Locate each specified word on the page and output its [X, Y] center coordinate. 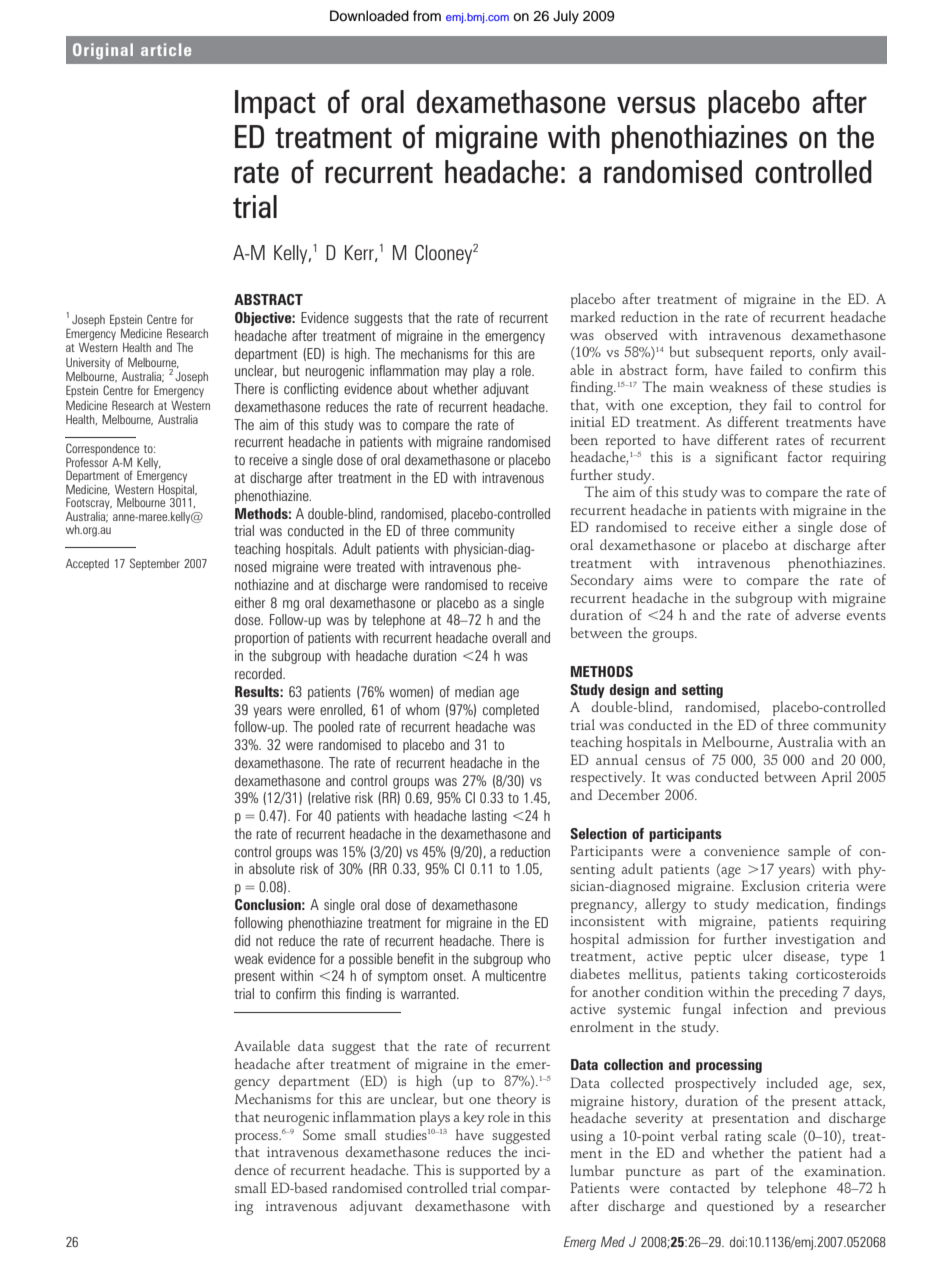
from [427, 16]
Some [319, 1134]
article [166, 49]
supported [489, 1171]
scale [782, 1135]
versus [656, 105]
